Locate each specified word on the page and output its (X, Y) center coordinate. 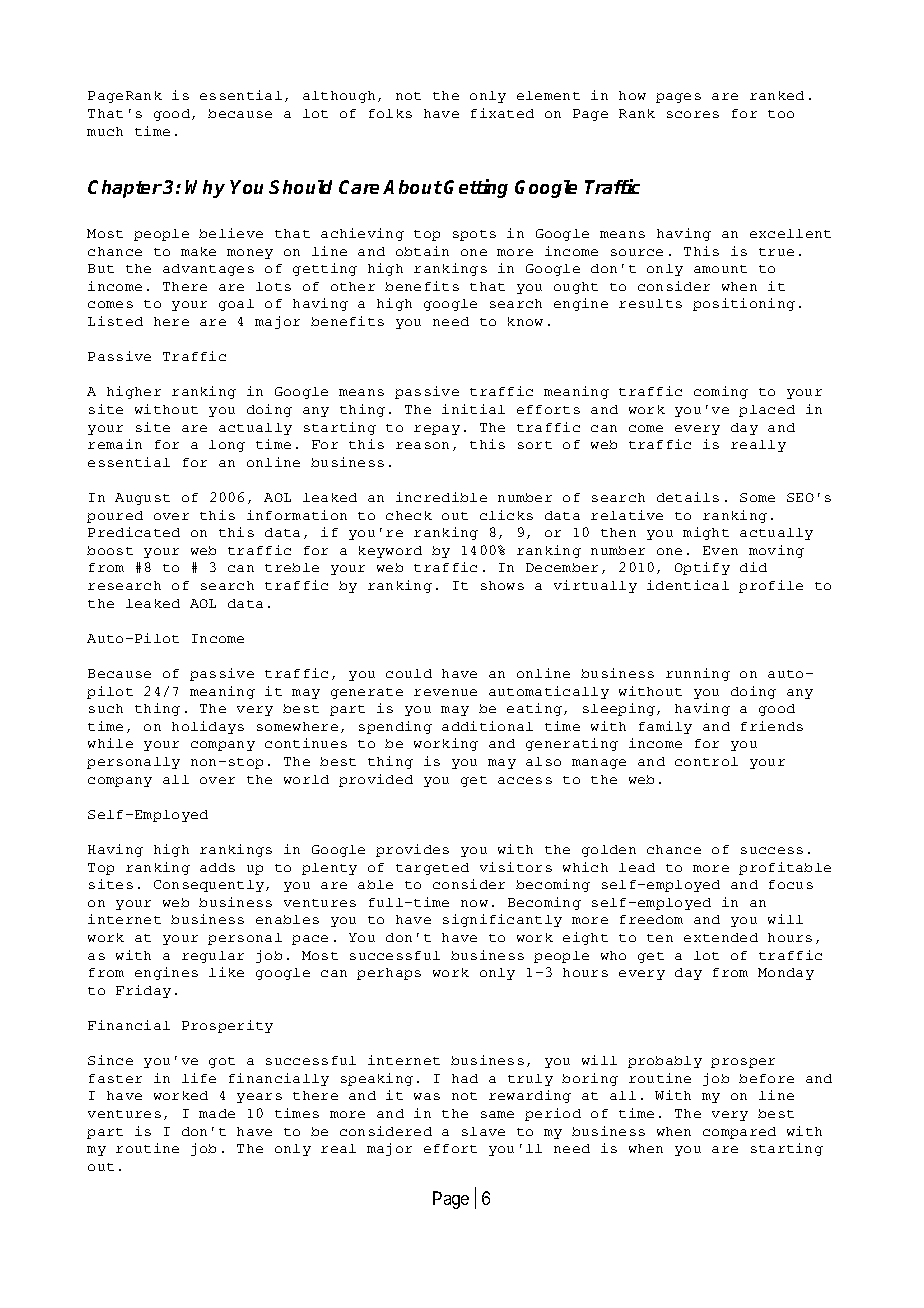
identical (688, 585)
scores (693, 114)
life (199, 1078)
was (427, 1096)
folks (390, 113)
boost (110, 550)
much (105, 131)
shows (502, 585)
